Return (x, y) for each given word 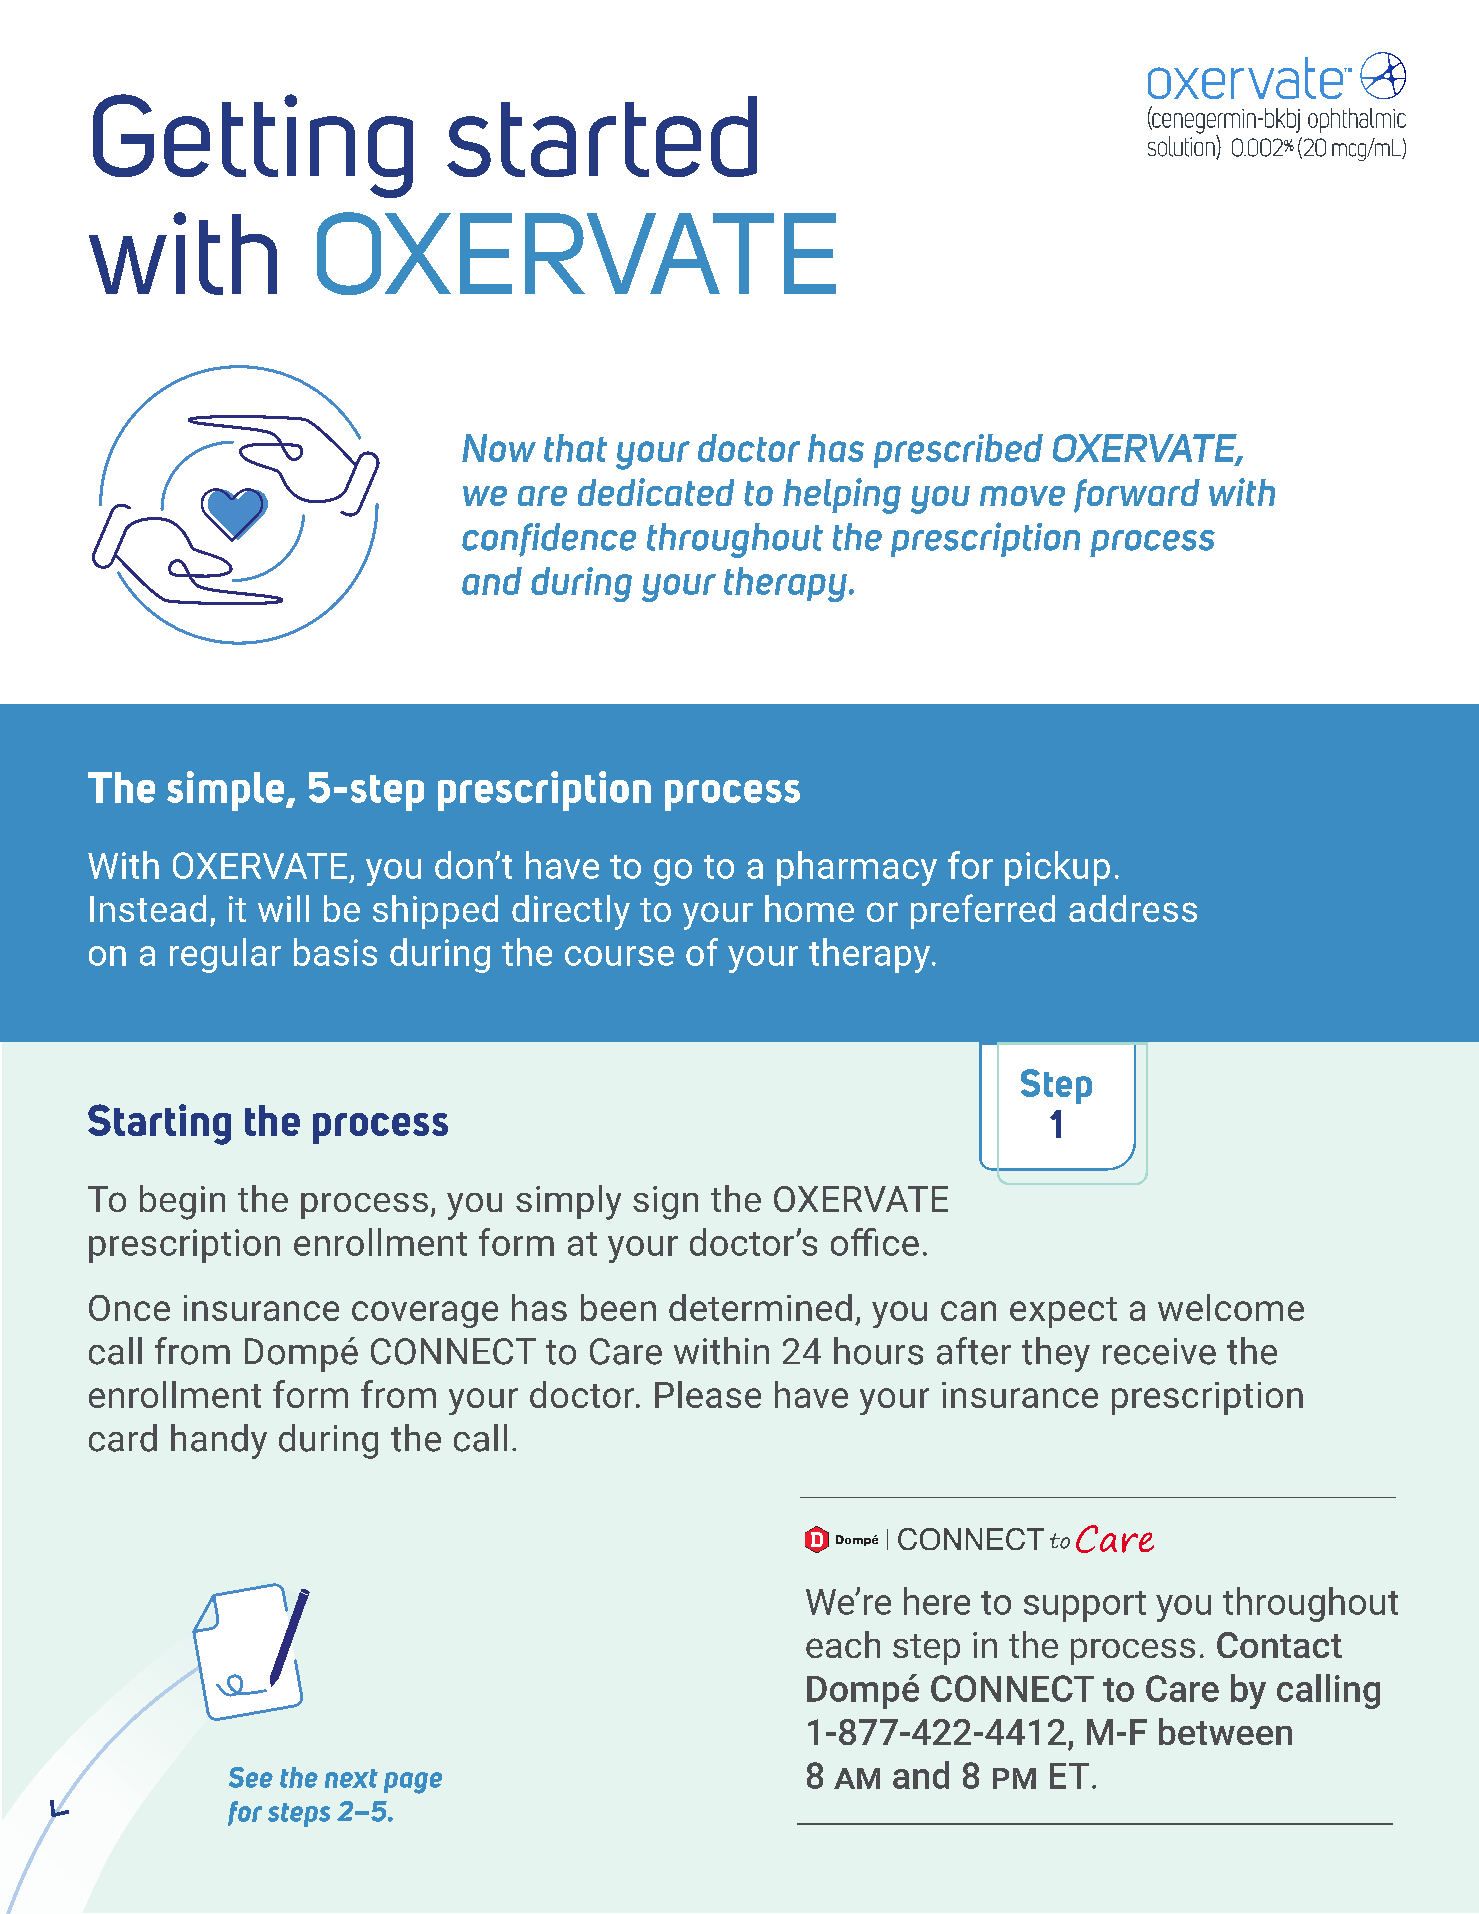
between (1225, 1731)
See (251, 1777)
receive (1159, 1351)
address (1133, 908)
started (602, 136)
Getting (253, 146)
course (619, 956)
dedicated (656, 492)
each (843, 1644)
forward (1137, 496)
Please (708, 1394)
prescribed (958, 451)
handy (219, 1441)
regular (225, 955)
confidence (549, 540)
